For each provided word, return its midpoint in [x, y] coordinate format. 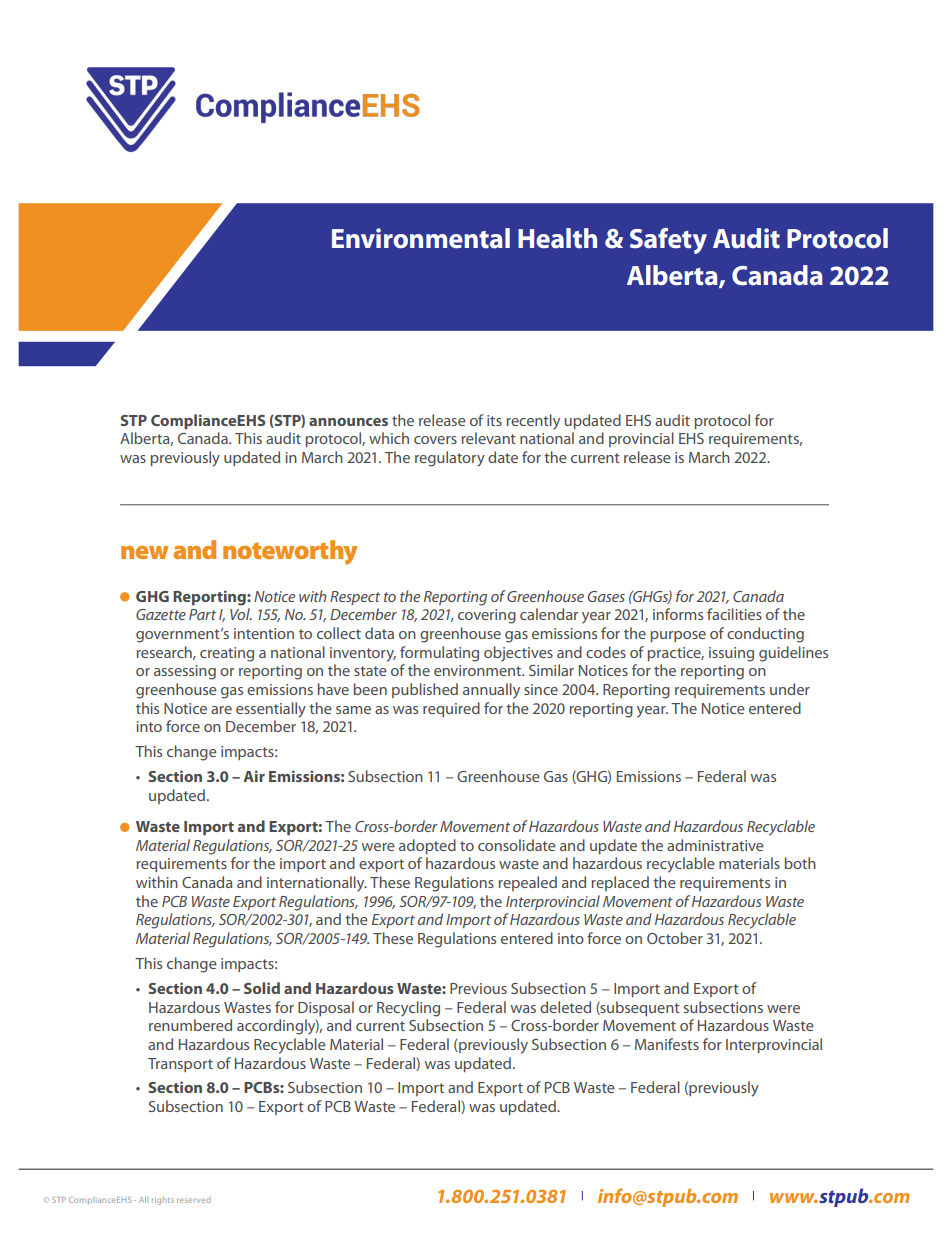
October [675, 938]
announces [348, 422]
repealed [528, 883]
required [451, 709]
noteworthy [290, 552]
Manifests [667, 1044]
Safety [668, 241]
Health [557, 238]
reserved [194, 1200]
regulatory [450, 459]
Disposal [326, 1008]
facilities [734, 614]
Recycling [408, 1009]
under [790, 689]
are [221, 710]
